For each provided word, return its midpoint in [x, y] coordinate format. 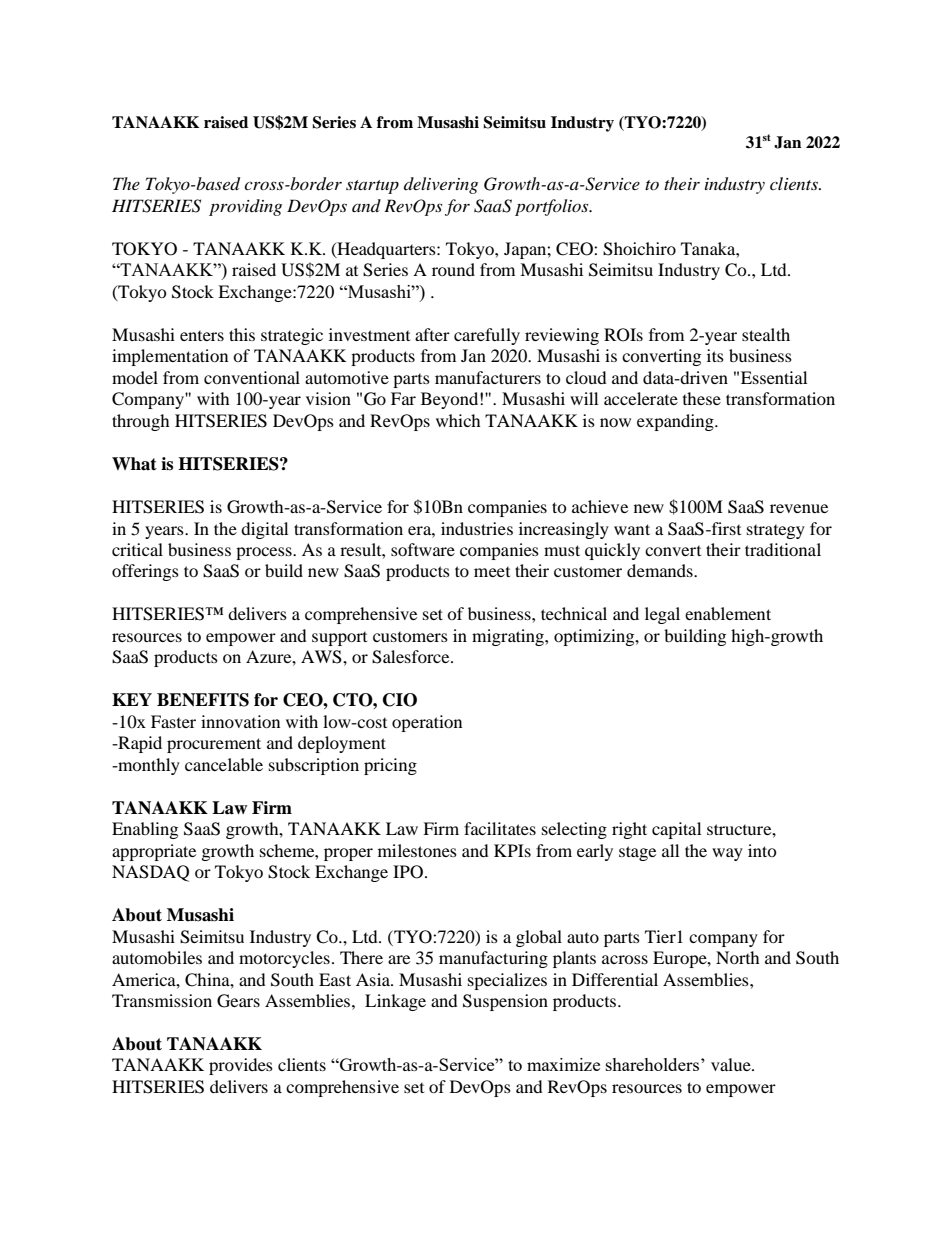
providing [245, 207]
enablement [728, 613]
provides [241, 1066]
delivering [441, 185]
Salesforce [412, 657]
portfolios [553, 207]
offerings [145, 572]
